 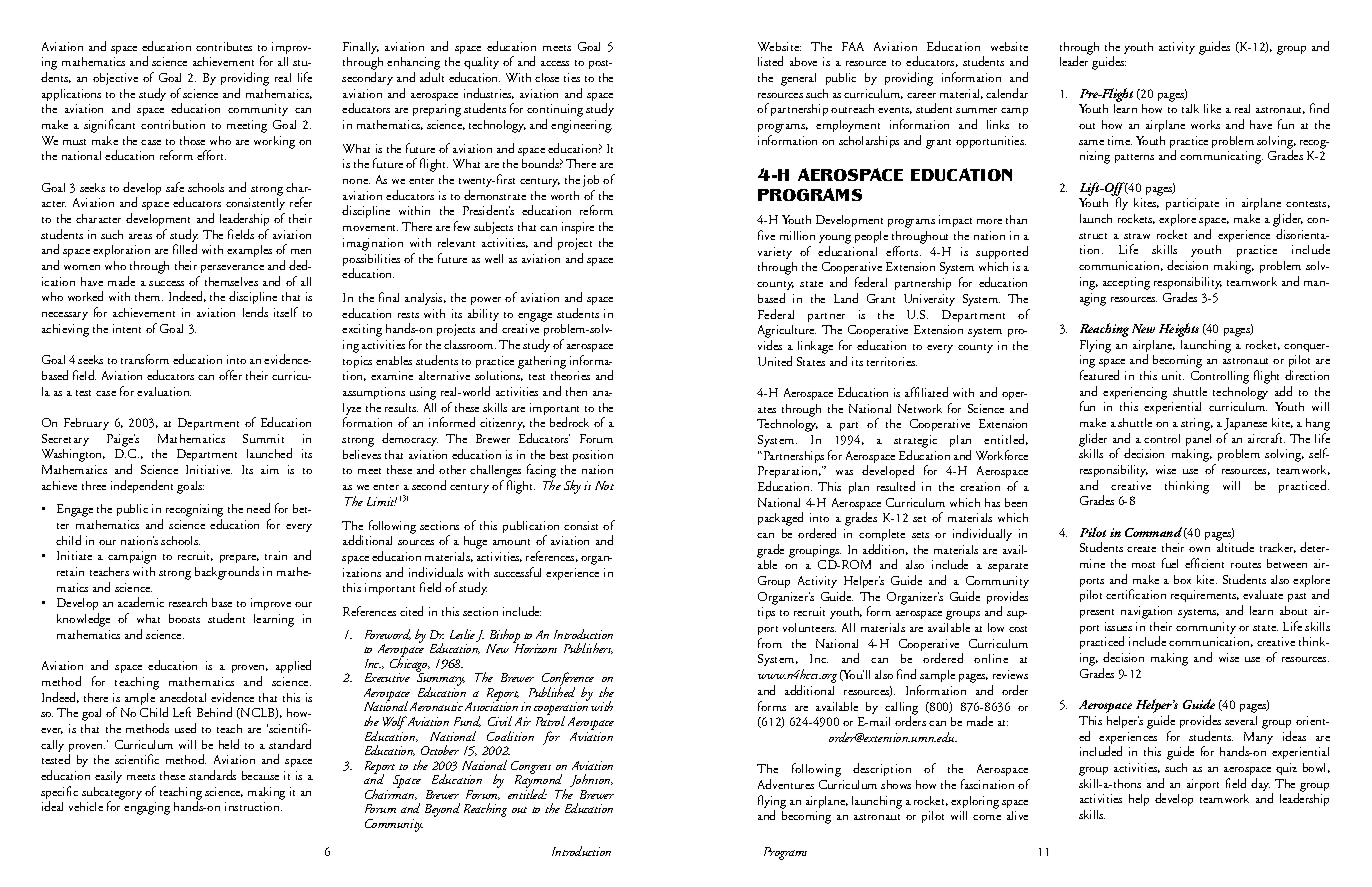 I want to click on present, so click(x=1097, y=613).
